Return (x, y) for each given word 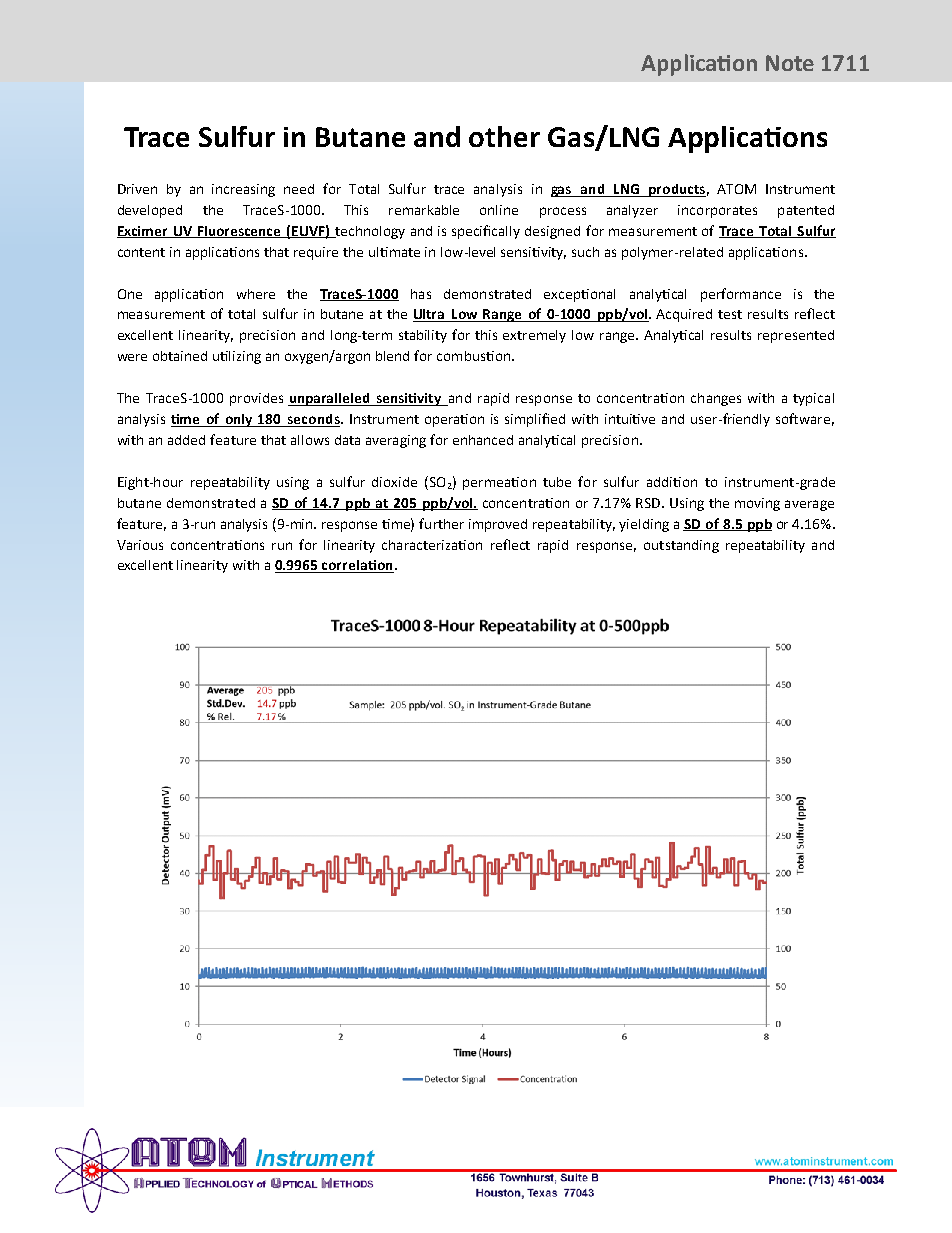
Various (140, 545)
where (256, 294)
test (730, 314)
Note (790, 63)
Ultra (430, 315)
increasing (243, 190)
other (504, 136)
